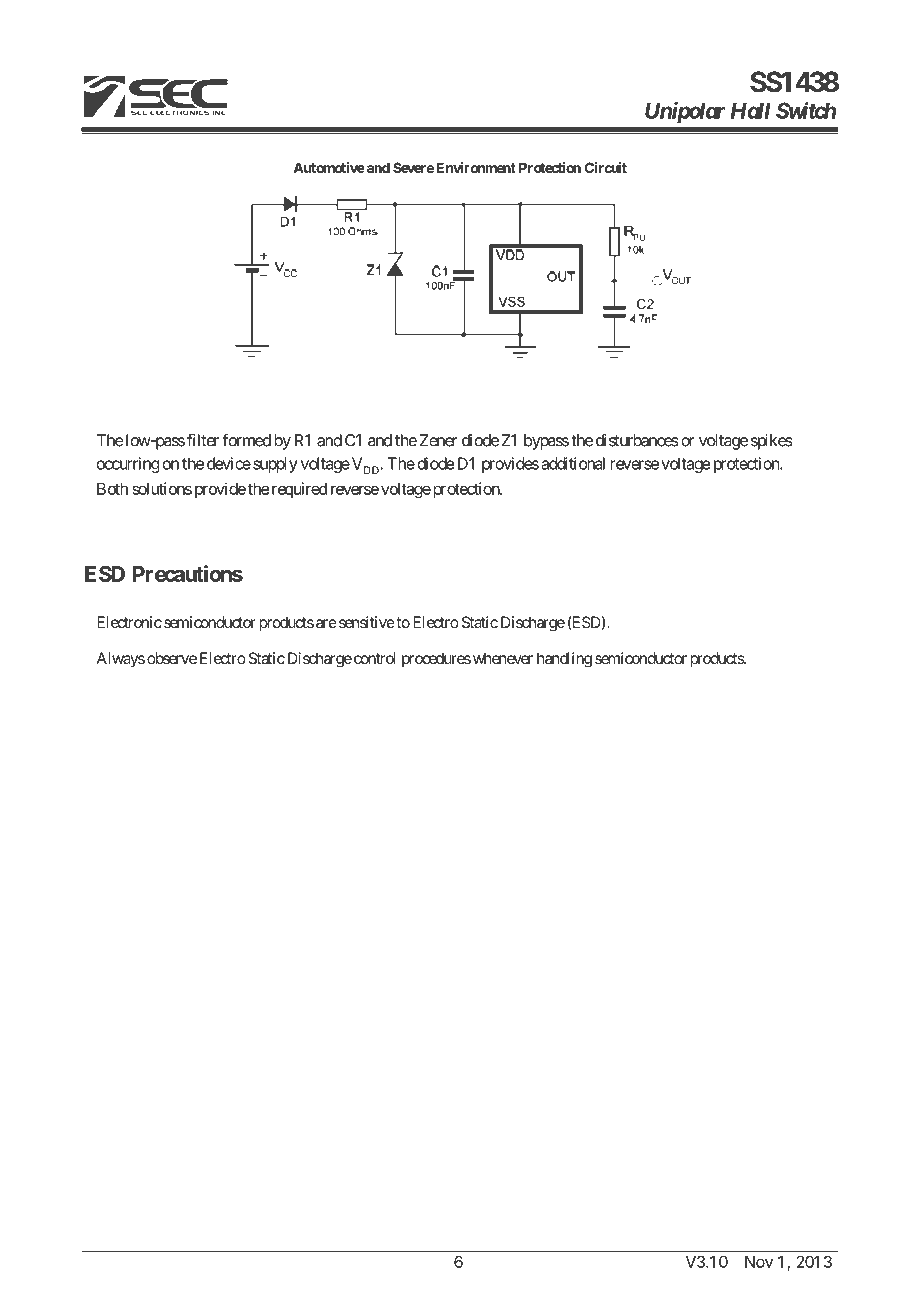  Describe the element at coordinates (172, 658) in the screenshot. I see `observe` at that location.
